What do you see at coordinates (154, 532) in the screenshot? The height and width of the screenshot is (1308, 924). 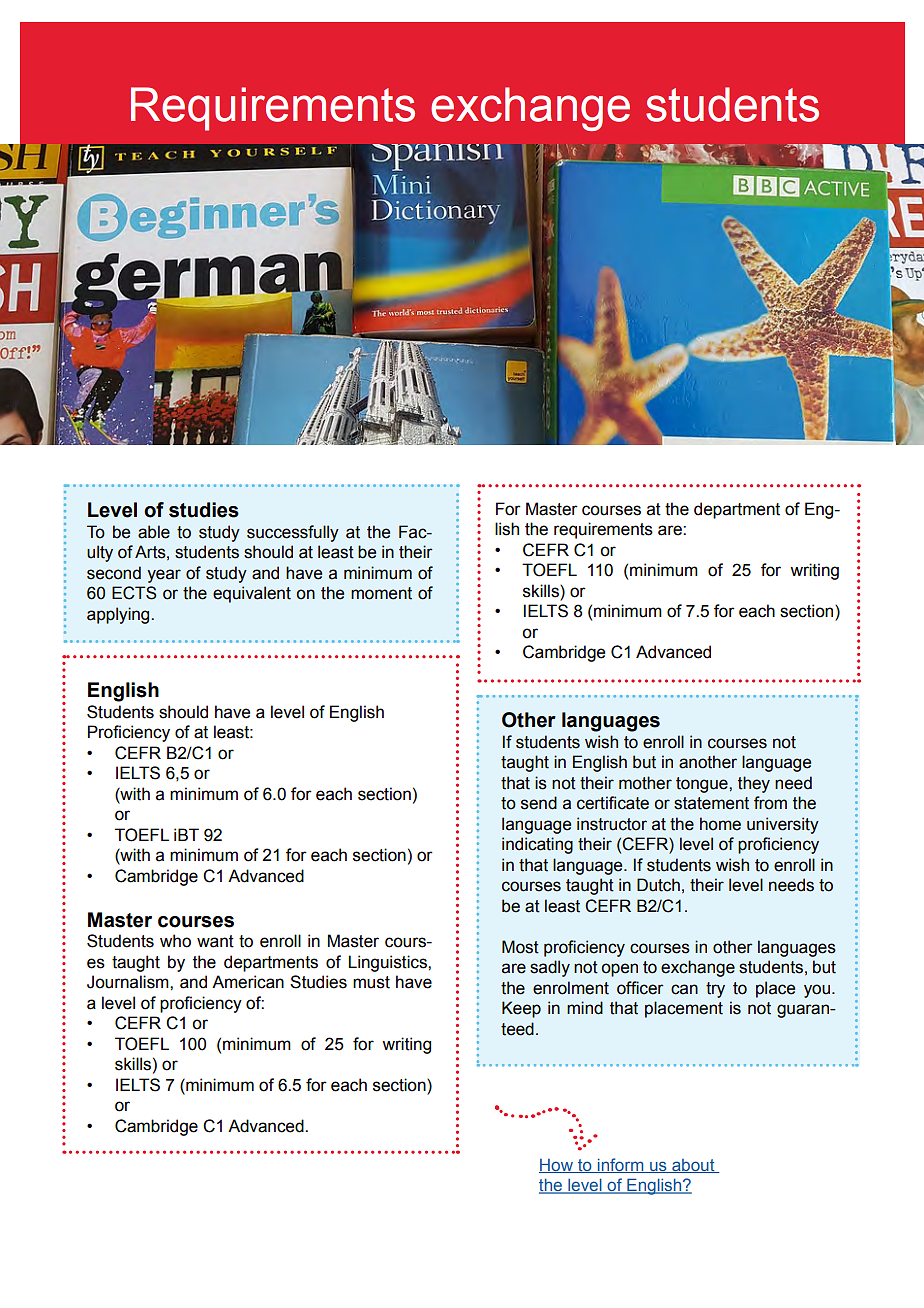 I see `able` at bounding box center [154, 532].
